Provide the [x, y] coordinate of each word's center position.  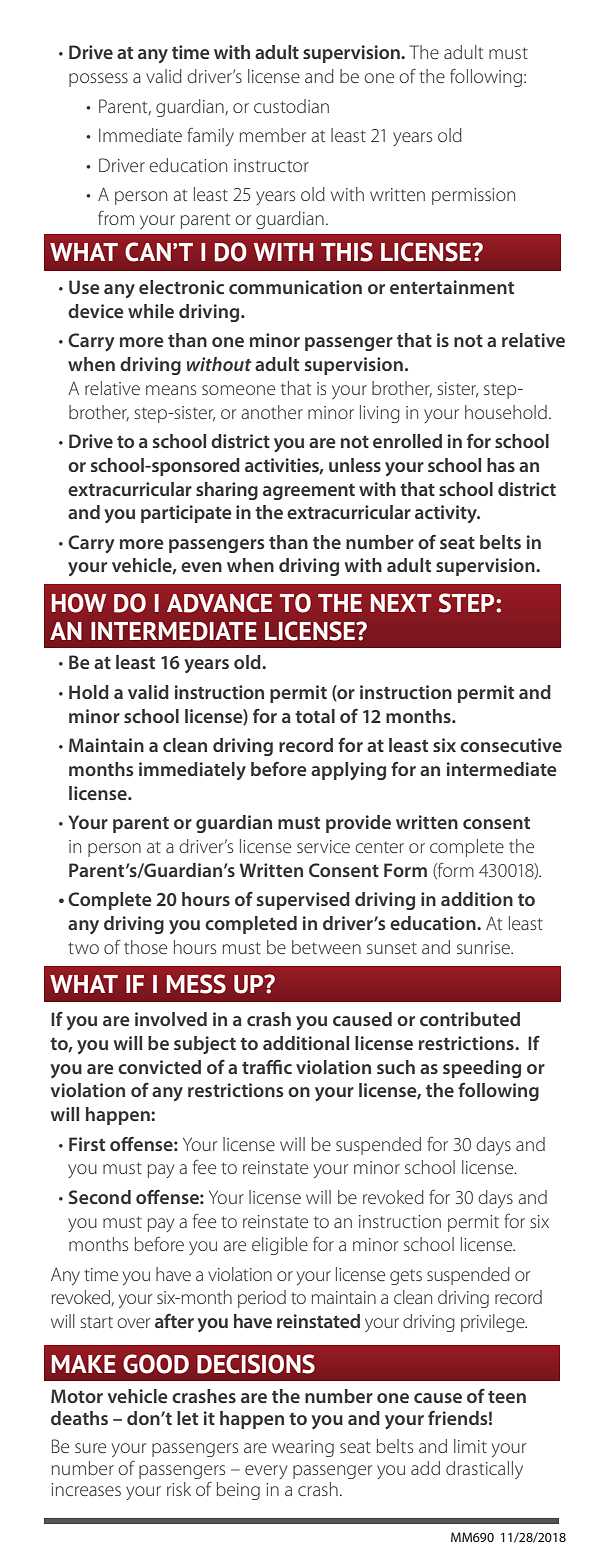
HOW [79, 603]
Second [100, 1197]
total [315, 716]
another [272, 412]
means [171, 390]
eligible [280, 1246]
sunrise [484, 947]
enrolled [407, 441]
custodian [291, 106]
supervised [303, 901]
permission [473, 196]
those [145, 947]
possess [98, 80]
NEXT [401, 603]
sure [90, 1448]
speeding [482, 1069]
